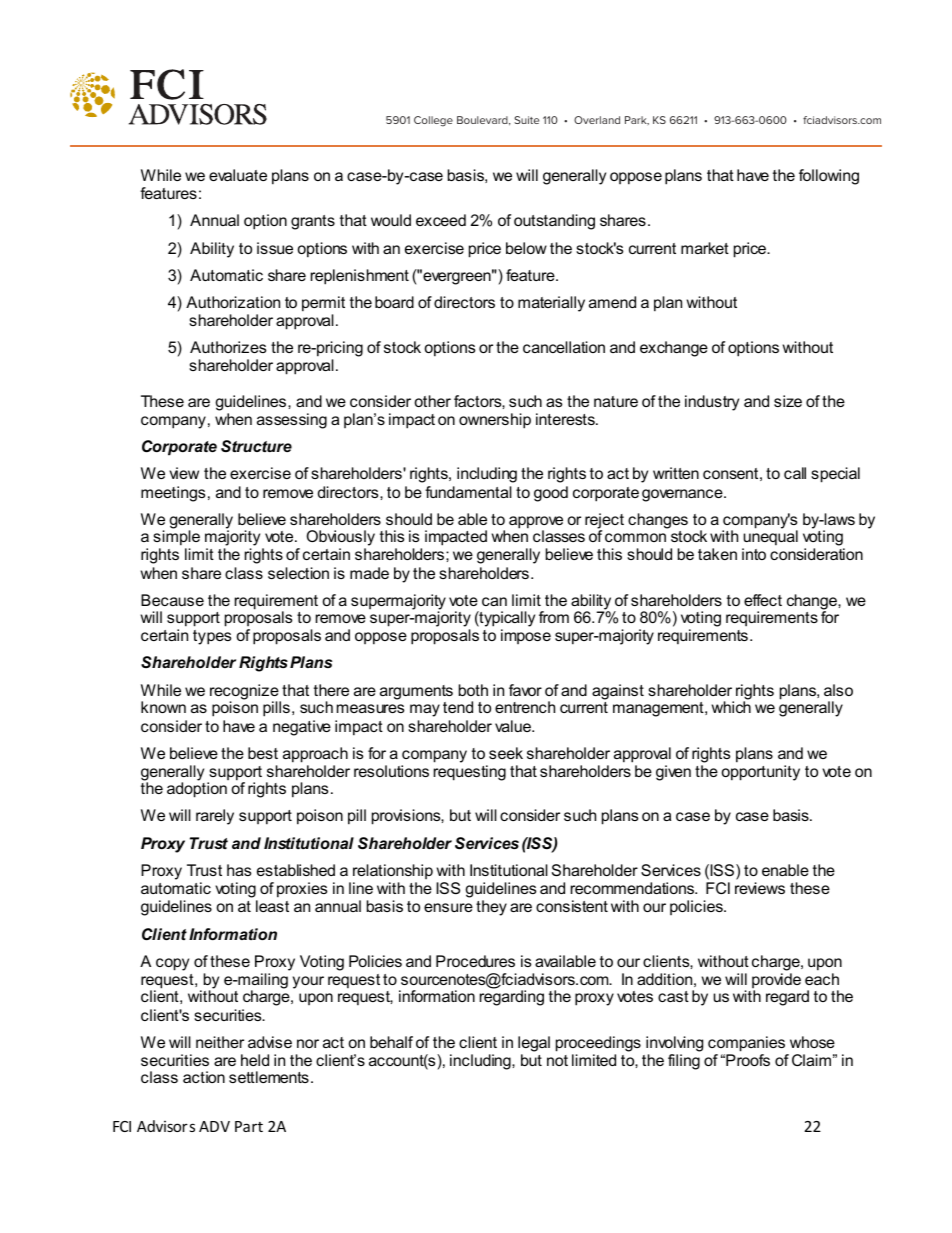  I want to click on settlements, so click(269, 1077).
